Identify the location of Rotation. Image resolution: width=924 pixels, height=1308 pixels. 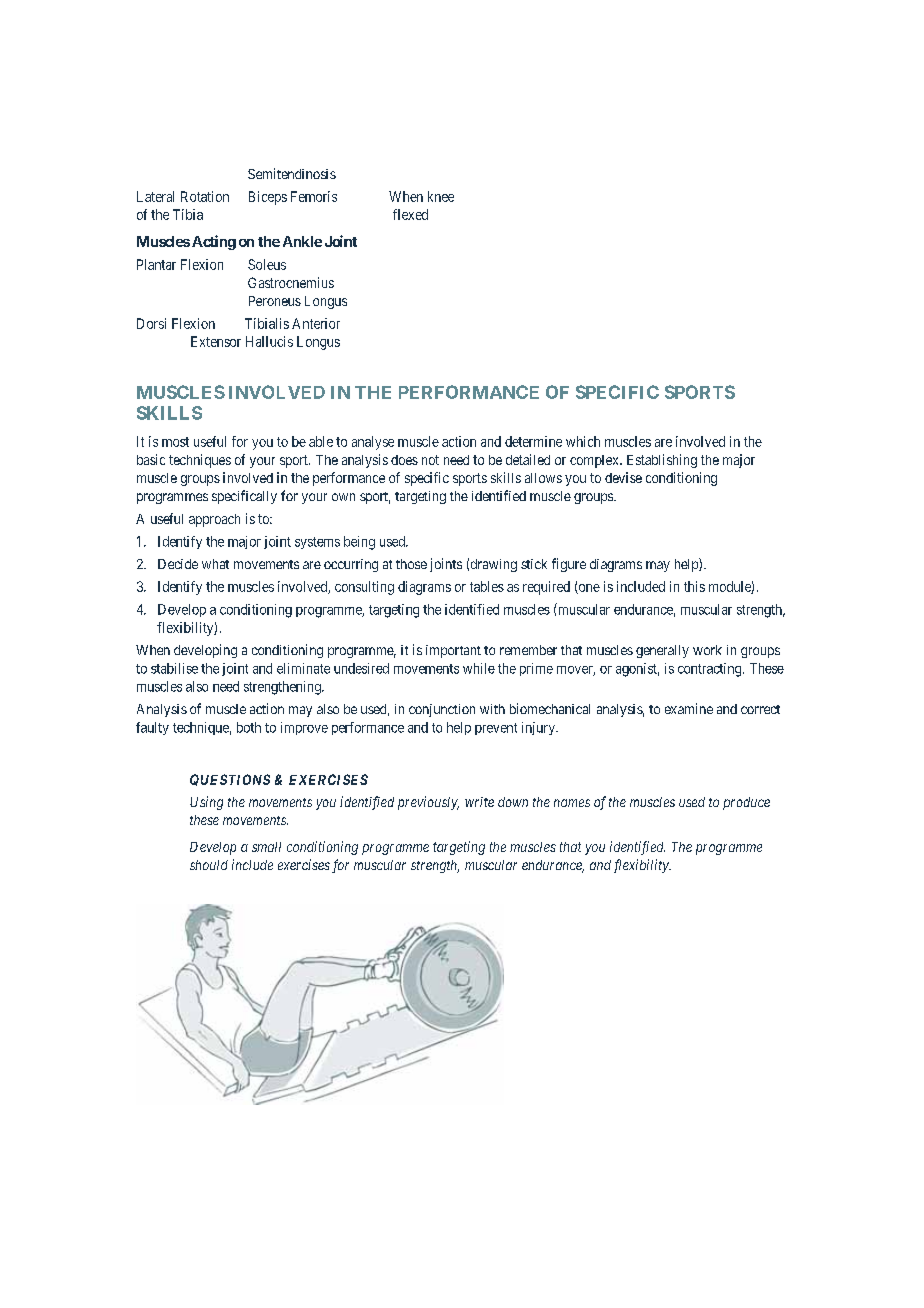
(205, 196).
